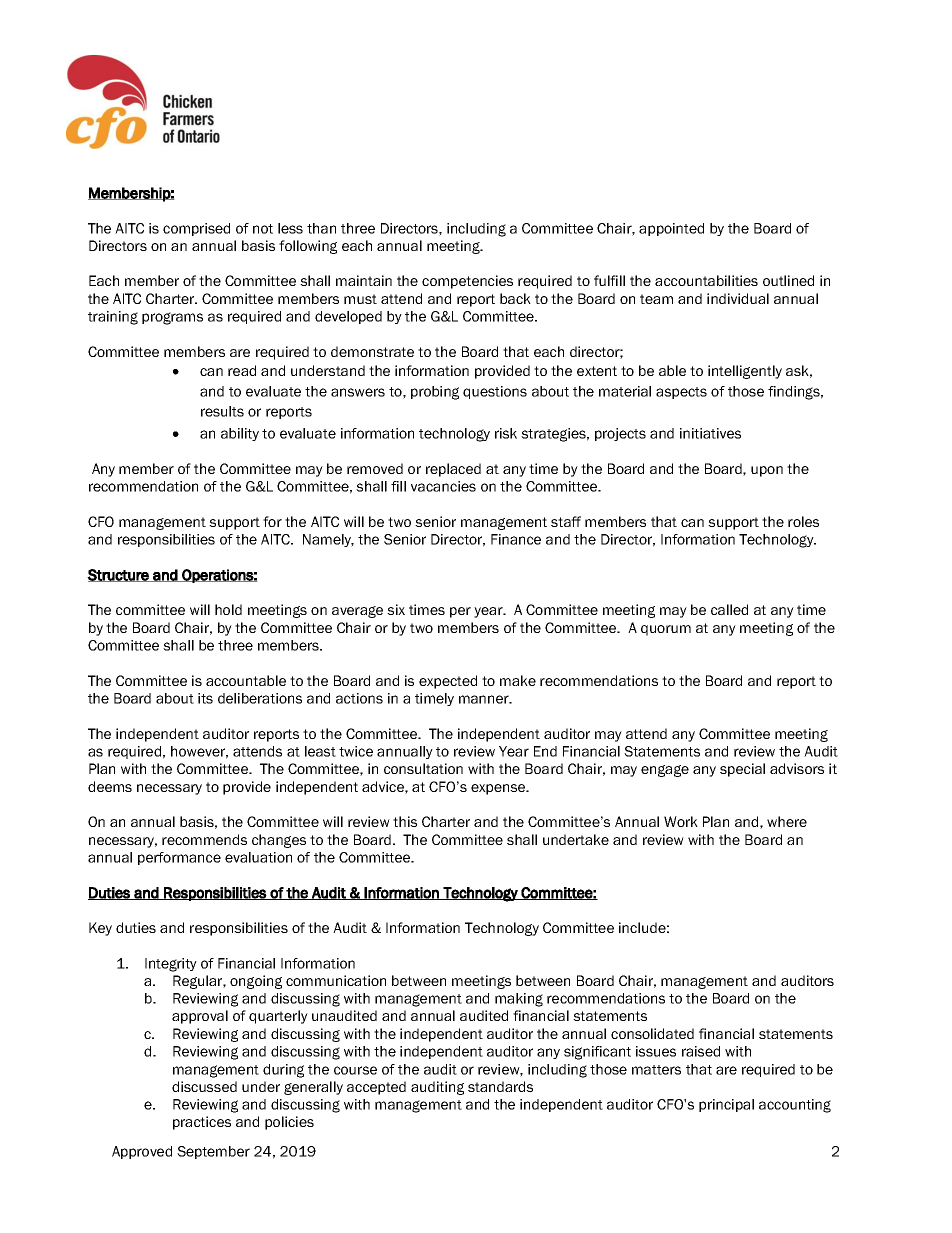 The image size is (952, 1233). Describe the element at coordinates (706, 280) in the document. I see `accountabilities` at that location.
